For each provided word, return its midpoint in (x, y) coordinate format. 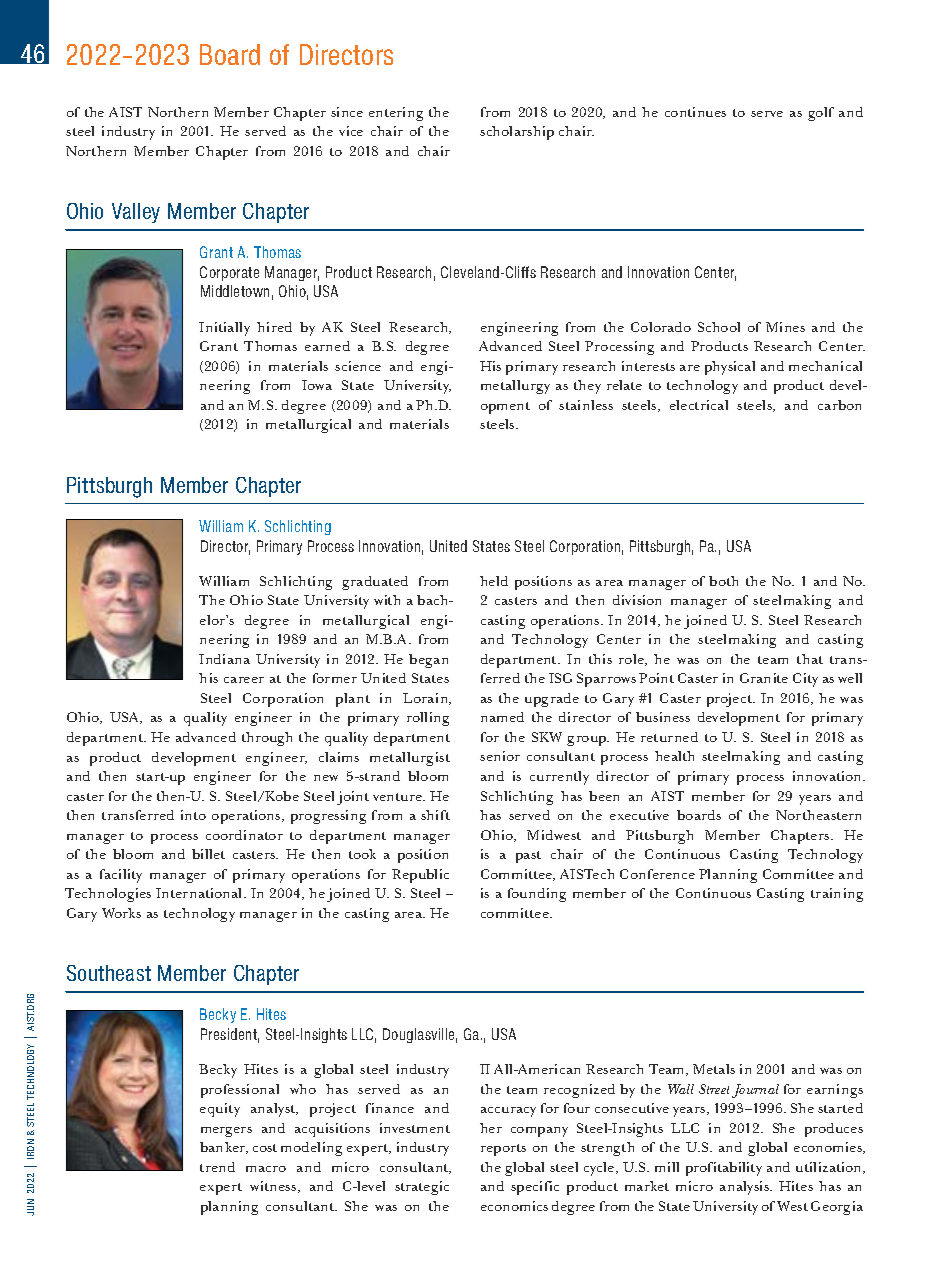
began (428, 661)
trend (217, 1167)
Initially (224, 329)
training (837, 895)
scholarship (517, 133)
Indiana (224, 659)
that (810, 659)
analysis (745, 1188)
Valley (136, 213)
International (200, 893)
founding (537, 895)
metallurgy (515, 387)
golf (821, 114)
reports (503, 1150)
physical (730, 368)
